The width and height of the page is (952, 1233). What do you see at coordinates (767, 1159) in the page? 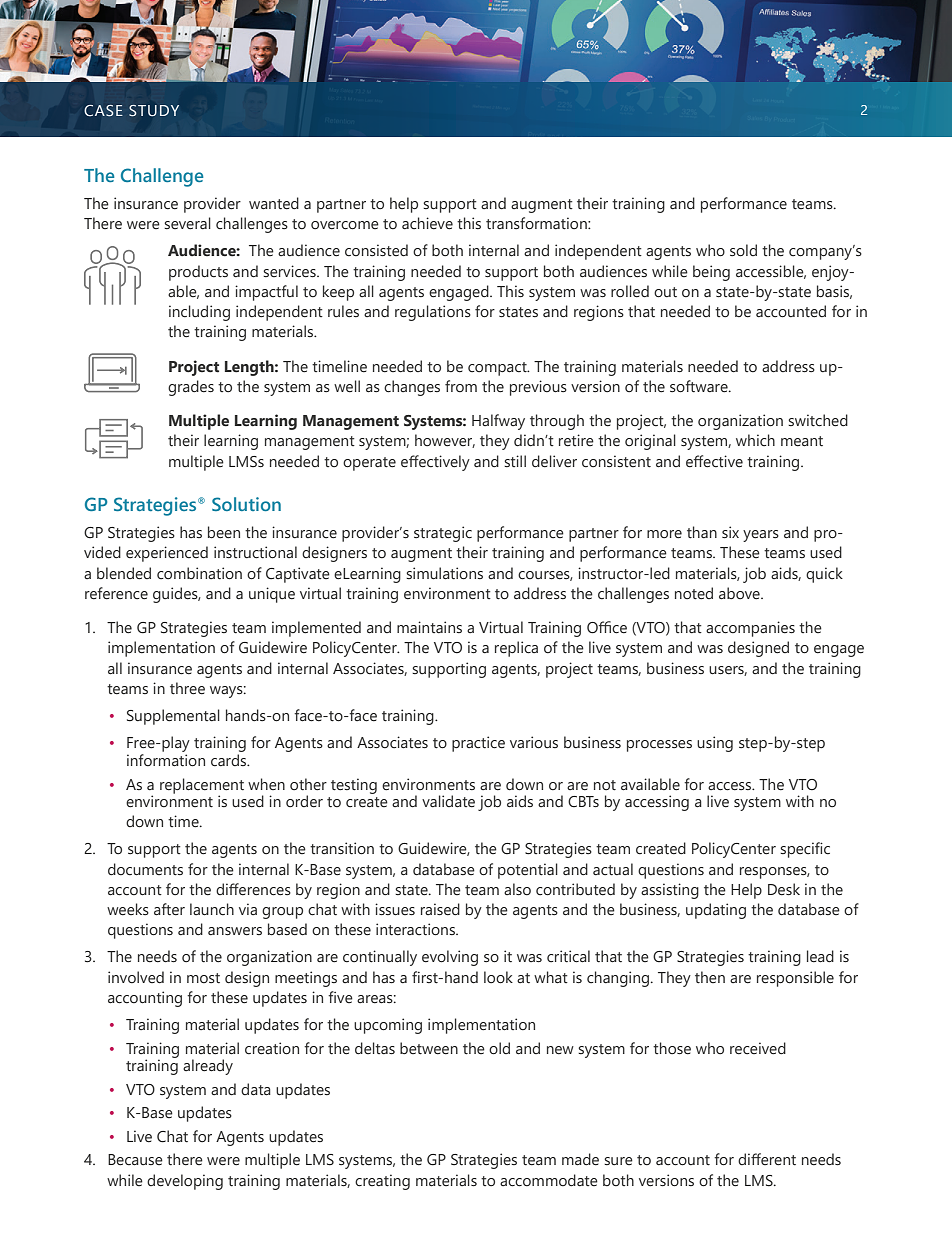
I see `different` at bounding box center [767, 1159].
